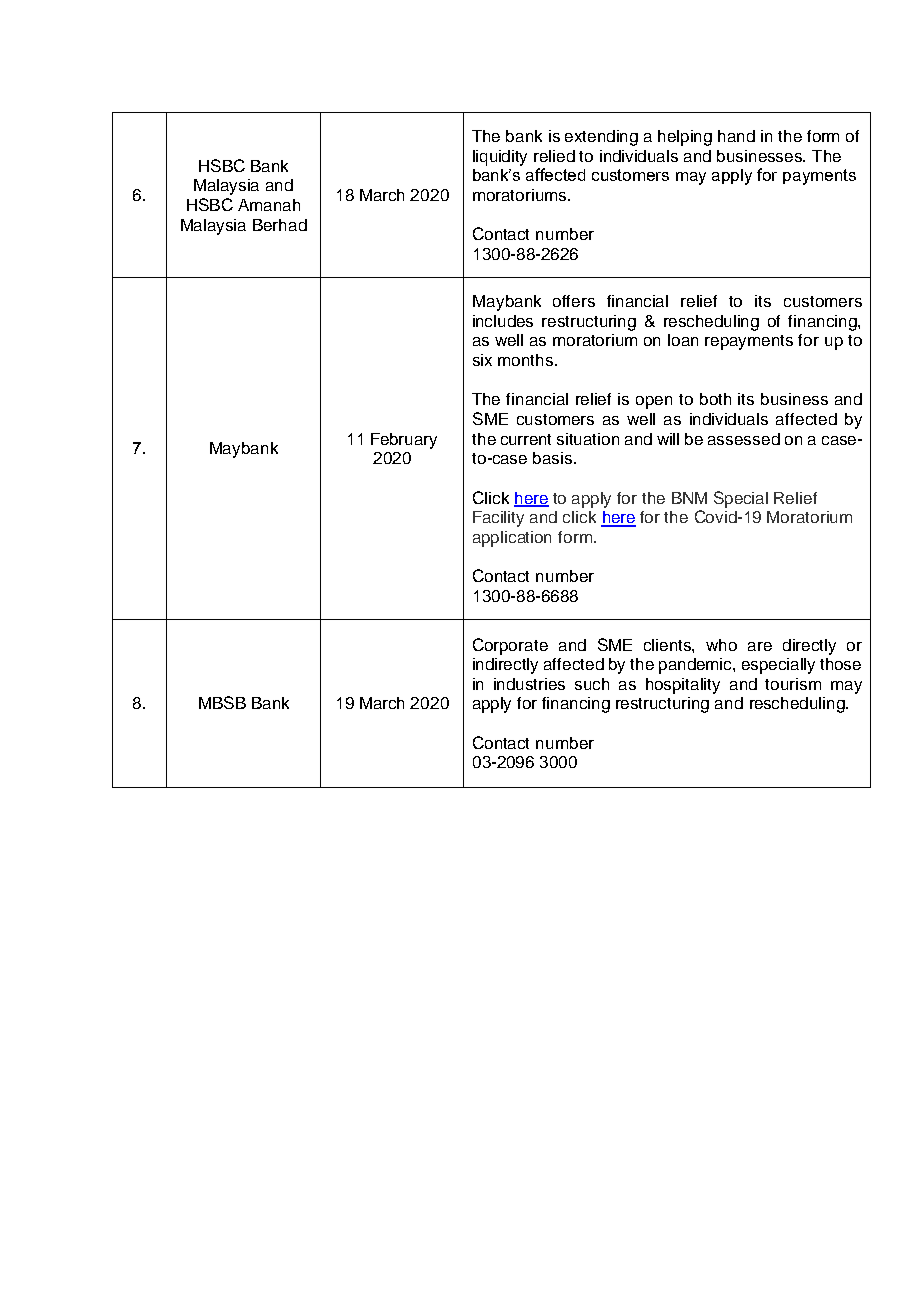  What do you see at coordinates (574, 301) in the screenshot?
I see `offers` at bounding box center [574, 301].
